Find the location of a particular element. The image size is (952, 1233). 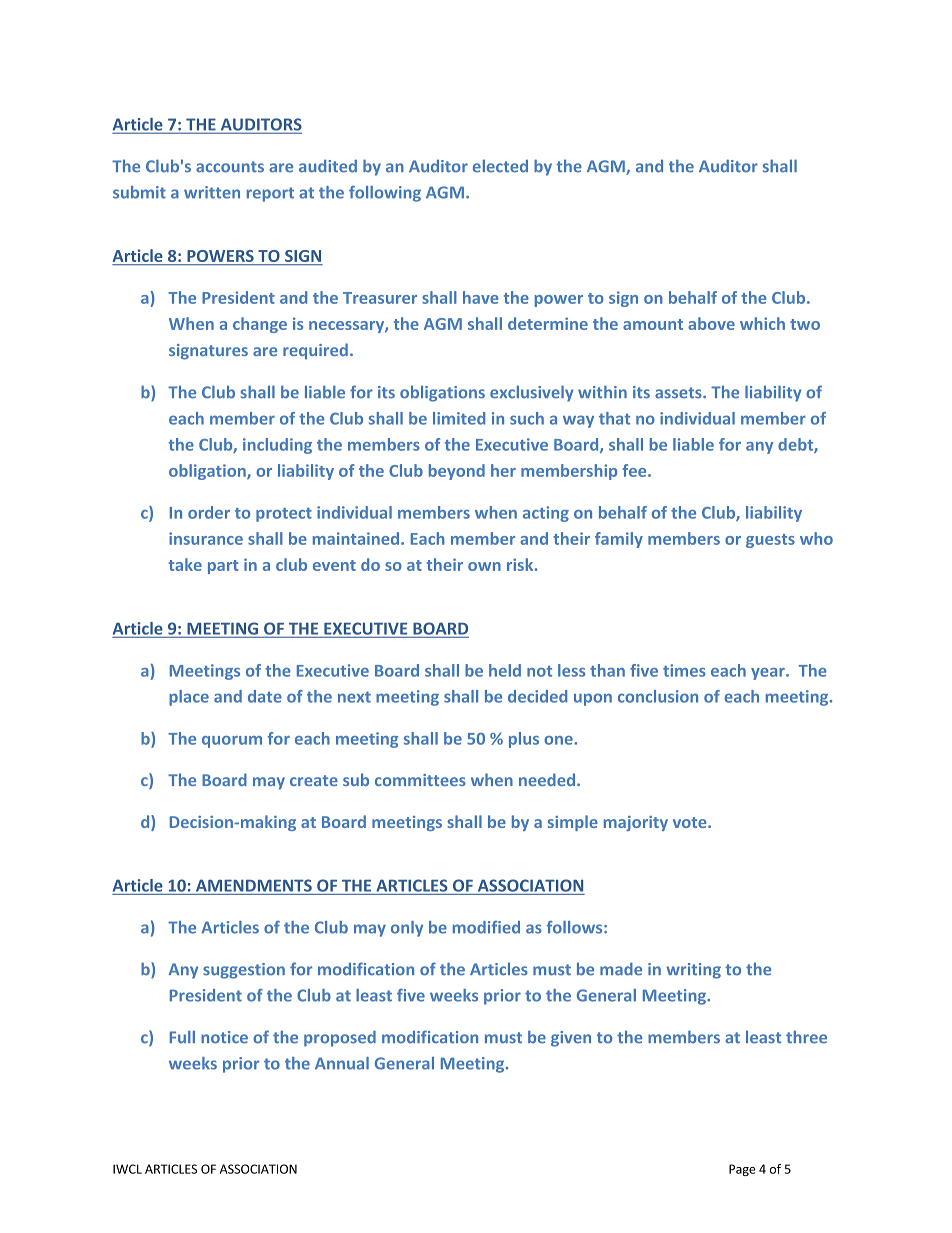

vote is located at coordinates (691, 822).
